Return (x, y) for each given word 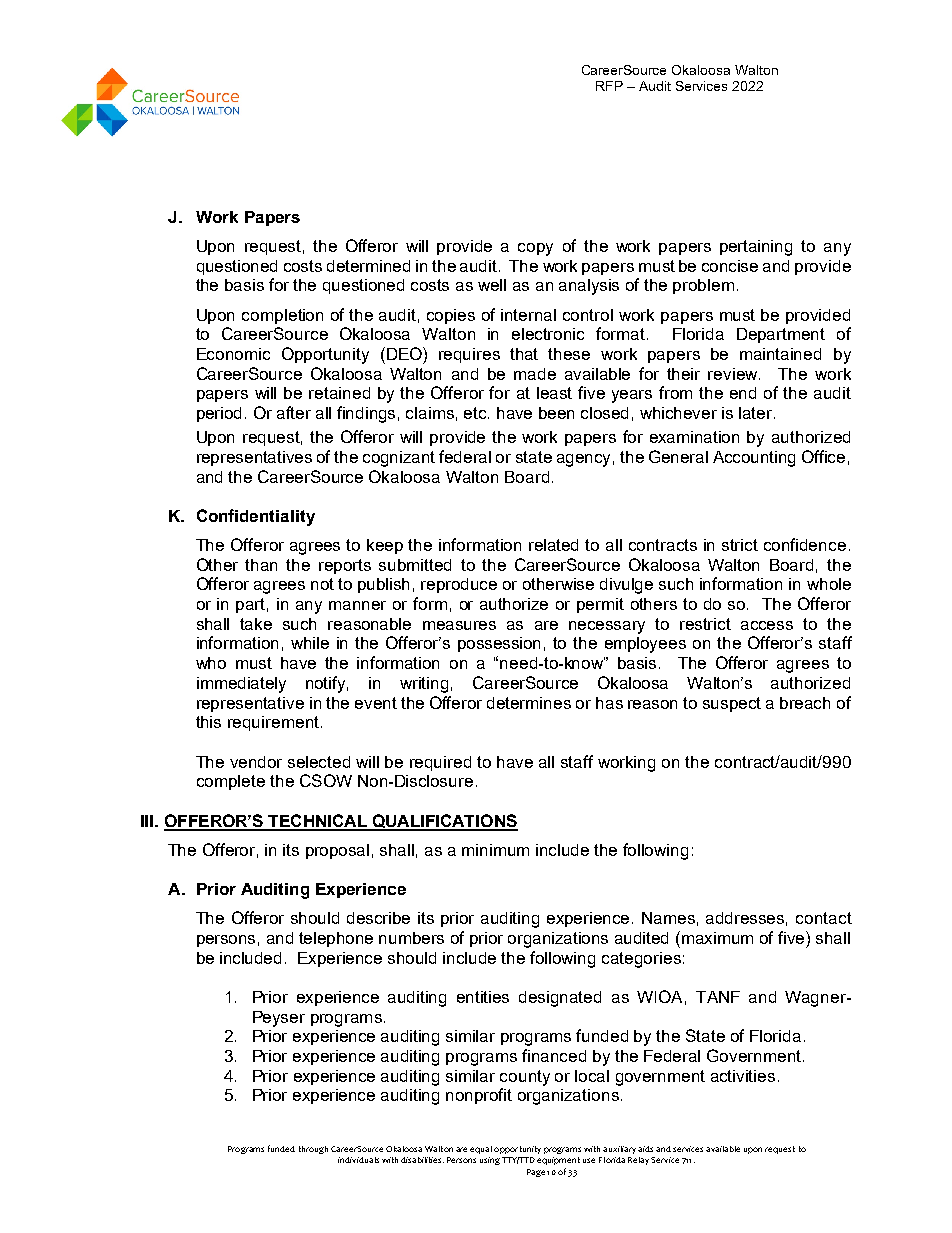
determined (368, 266)
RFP (609, 86)
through (313, 1150)
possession (499, 644)
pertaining (756, 248)
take (256, 624)
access (767, 625)
